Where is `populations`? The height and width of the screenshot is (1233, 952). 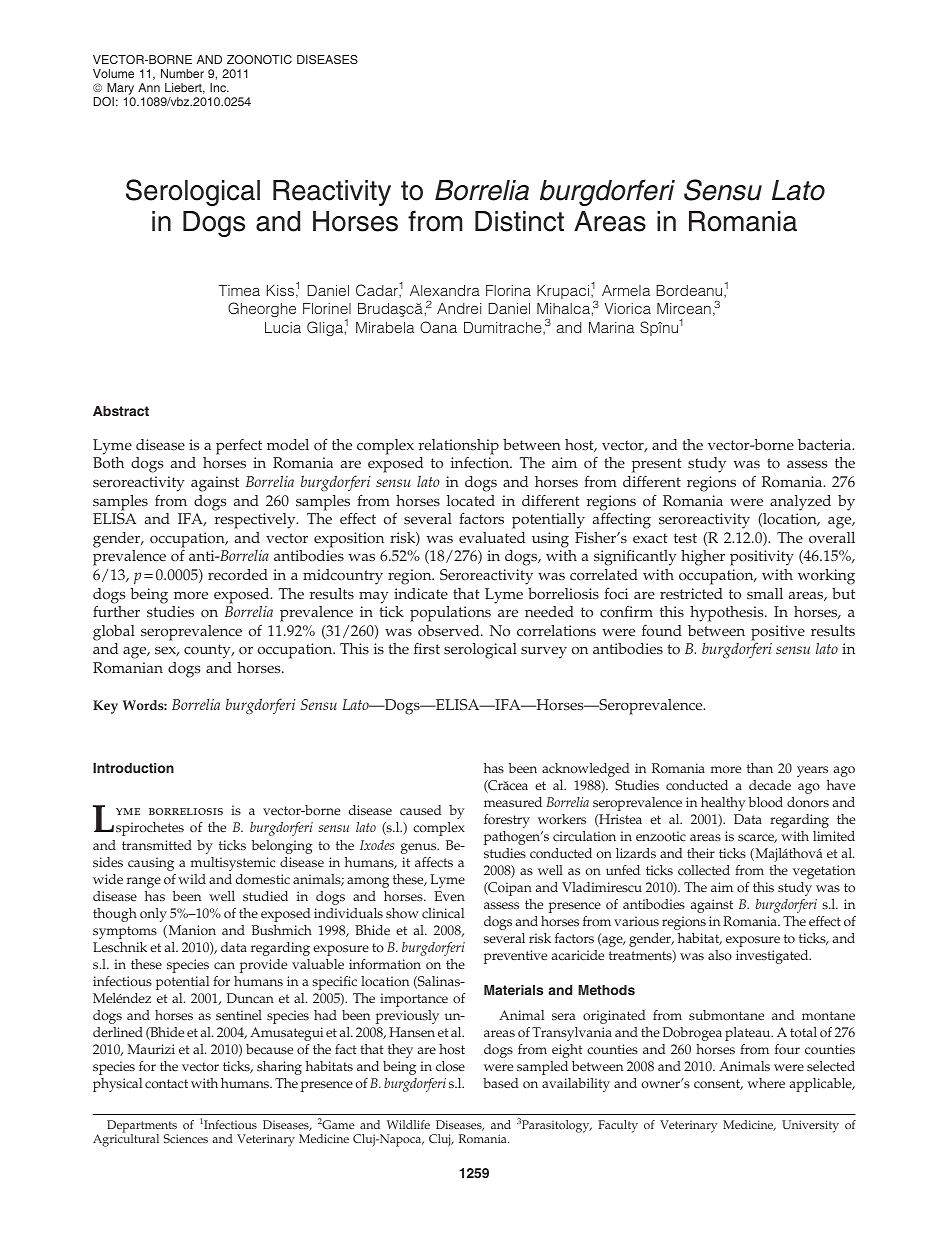 populations is located at coordinates (450, 614).
